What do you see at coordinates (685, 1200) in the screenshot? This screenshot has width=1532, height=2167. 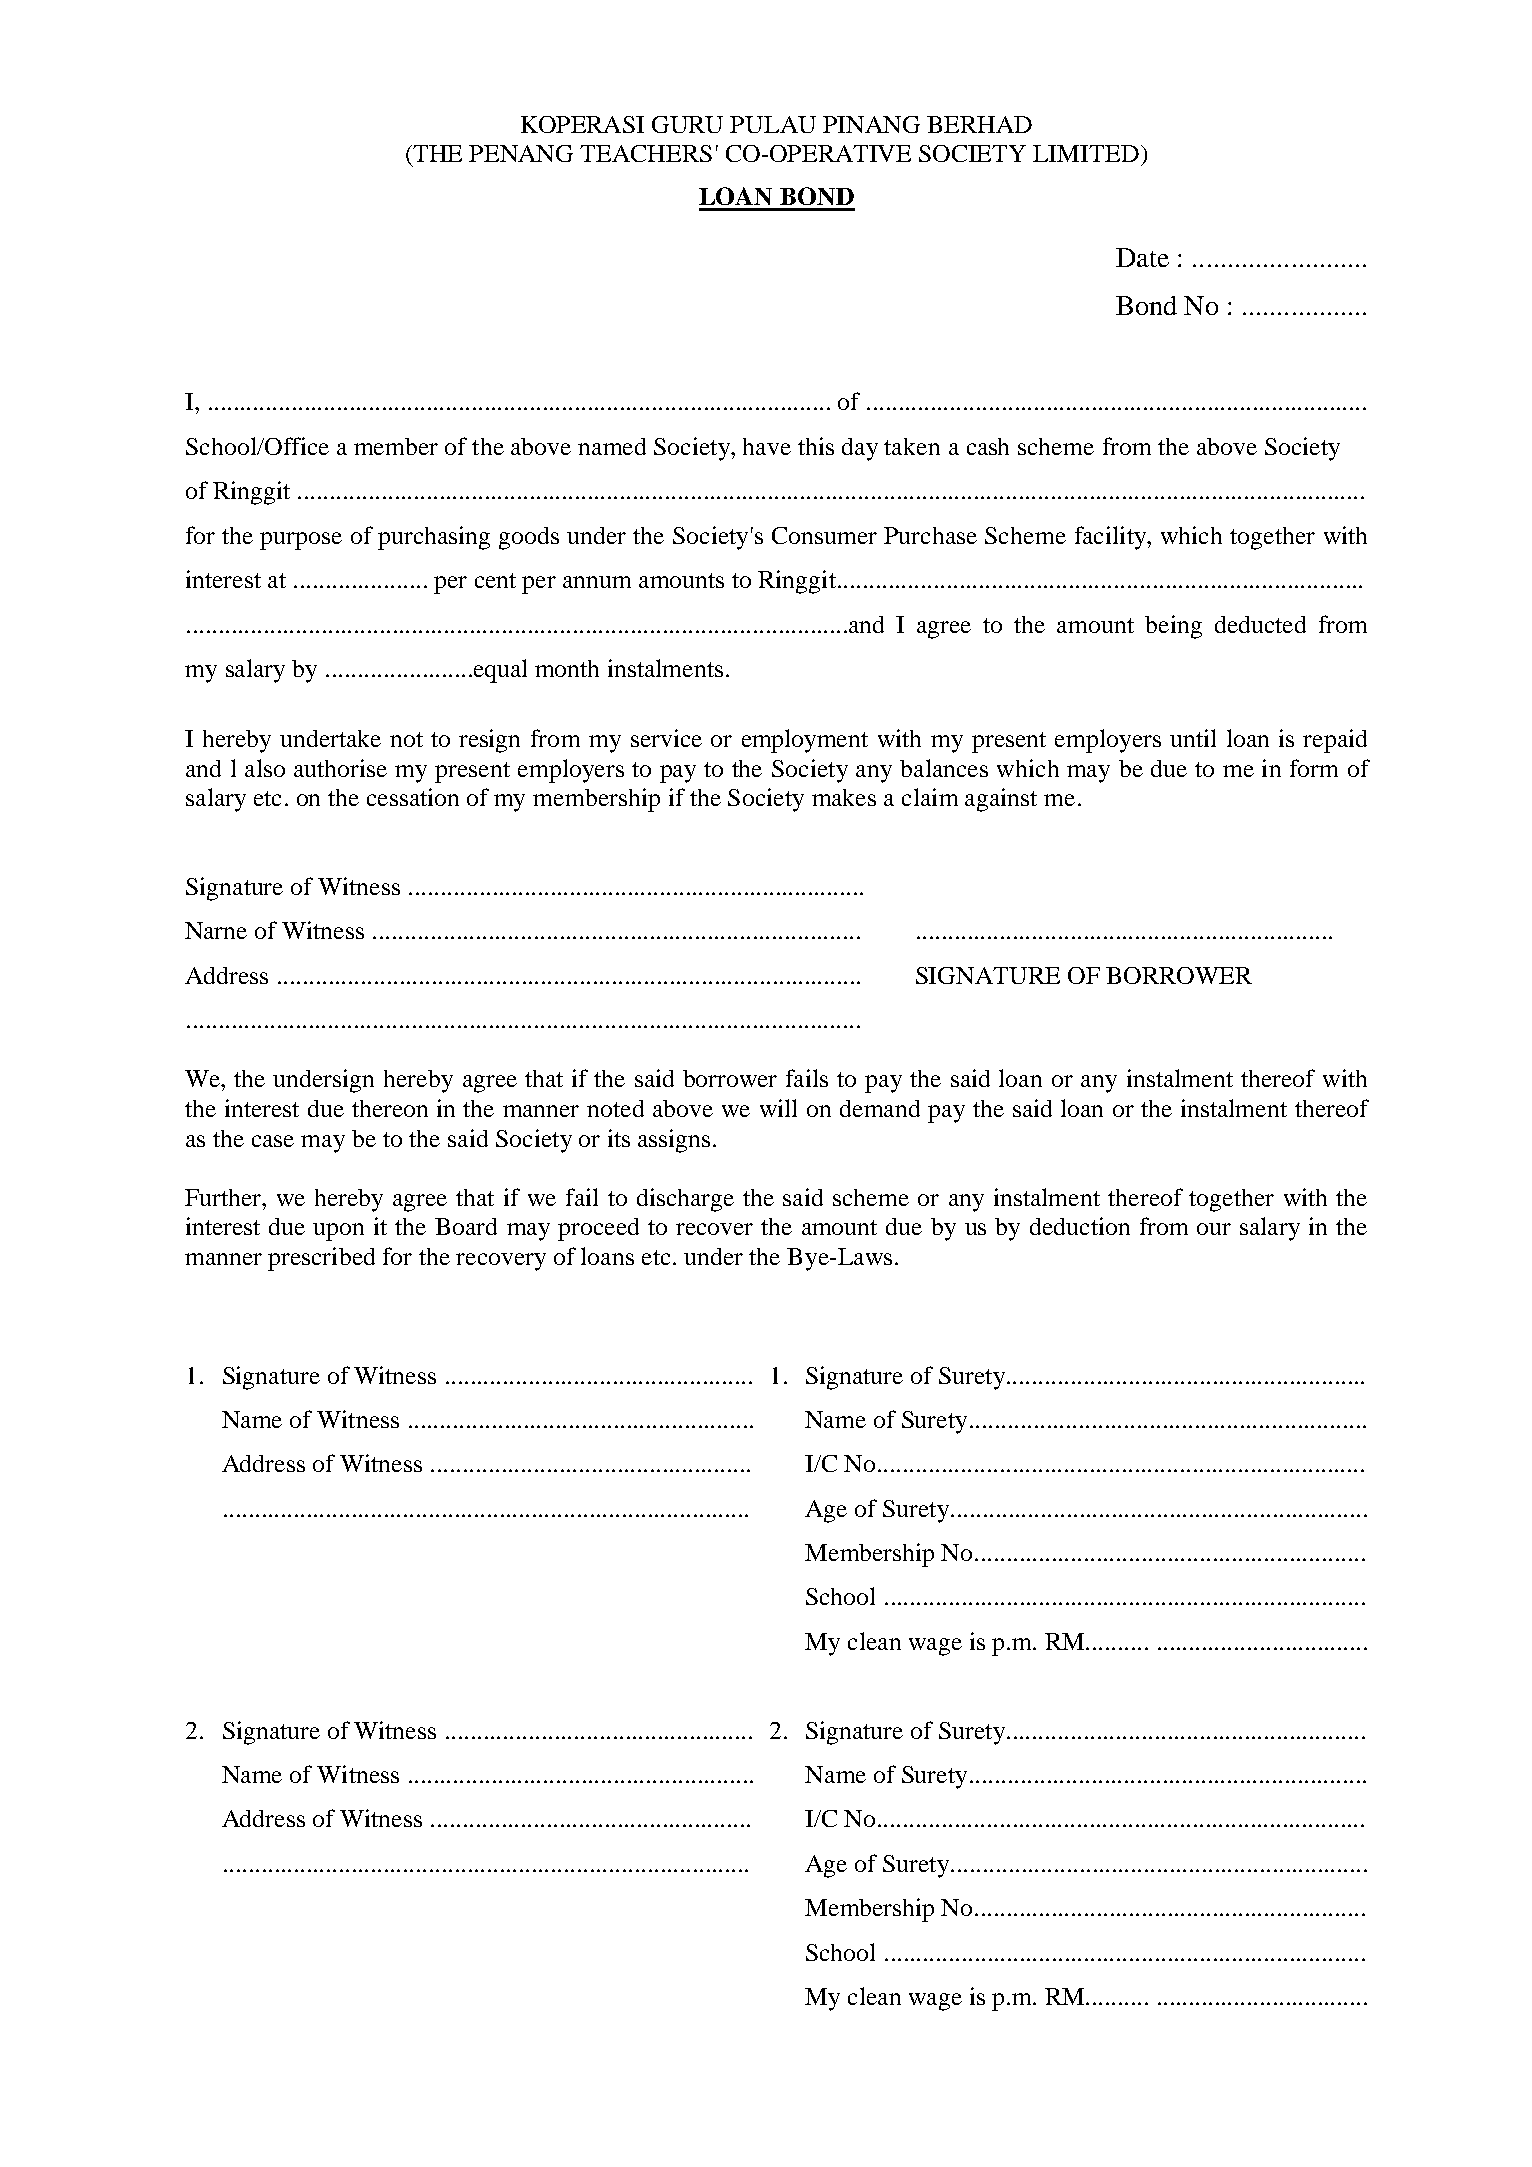 I see `discharge` at bounding box center [685, 1200].
